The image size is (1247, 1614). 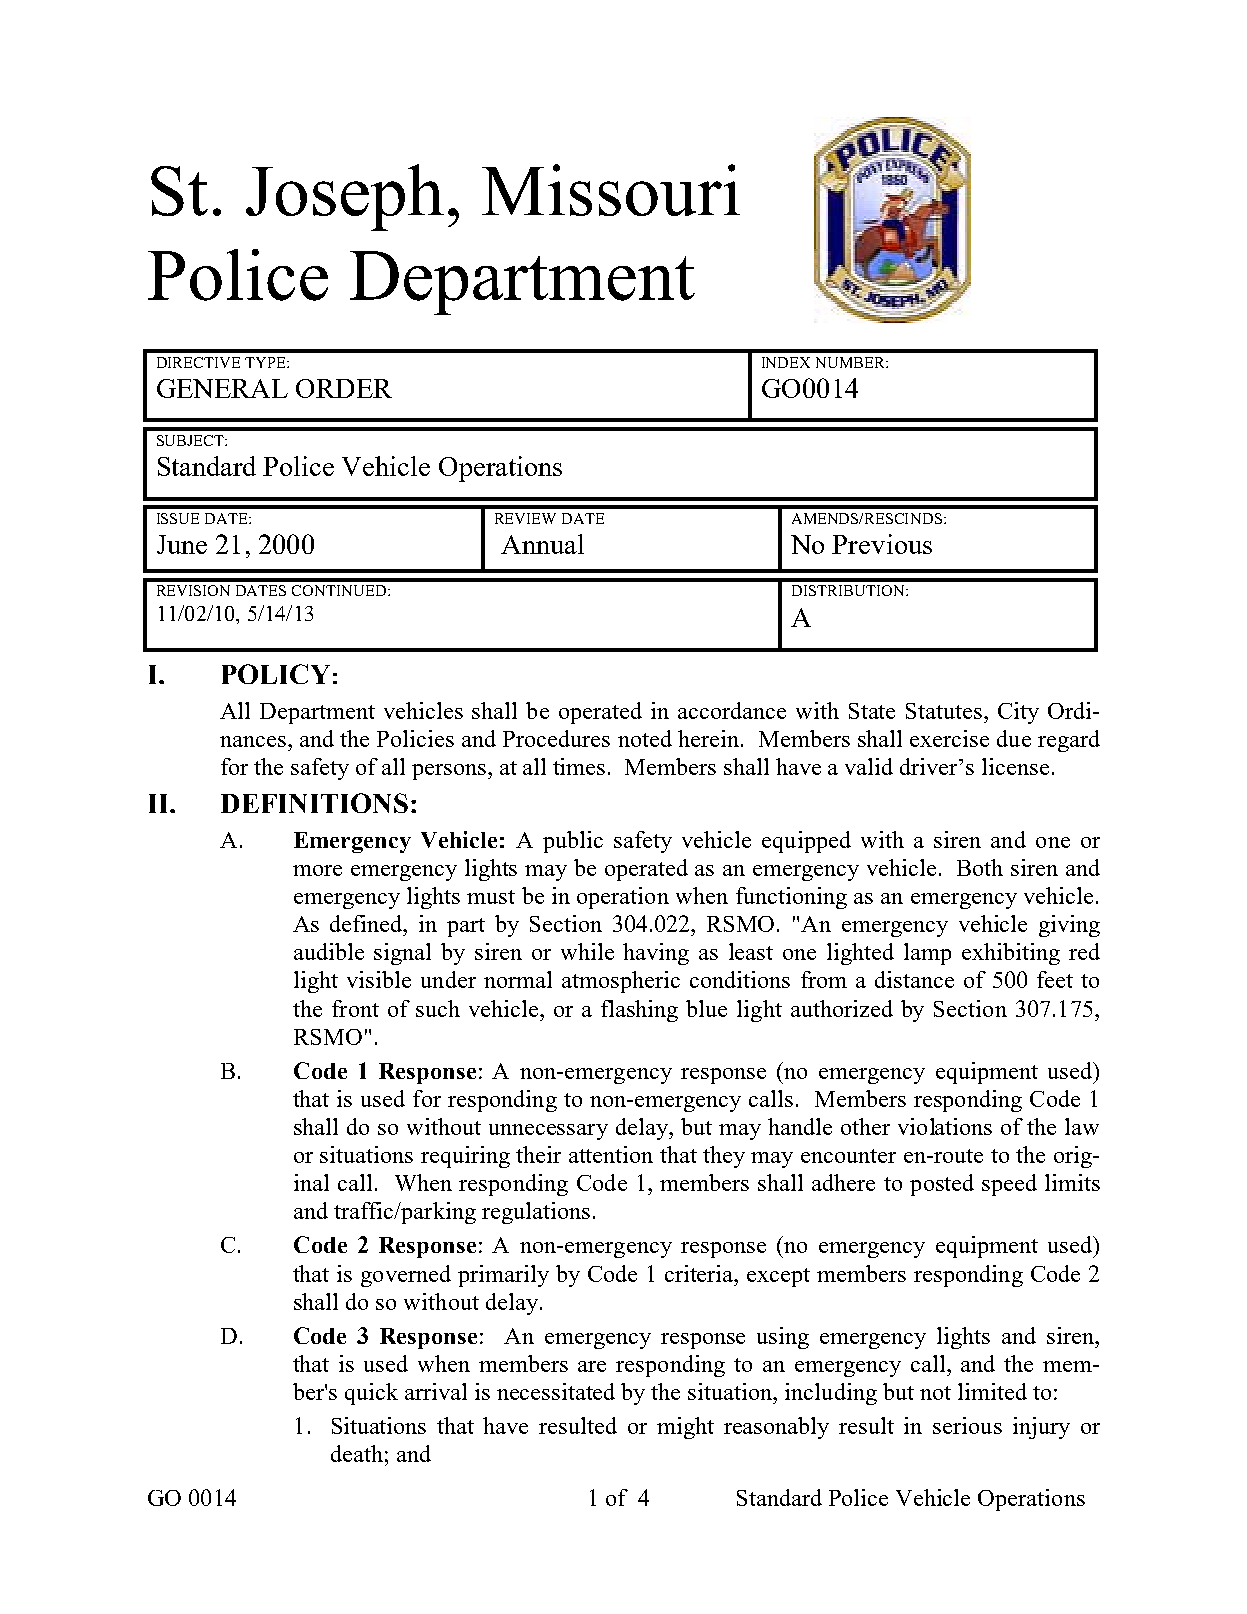 I want to click on Policies, so click(x=415, y=738).
